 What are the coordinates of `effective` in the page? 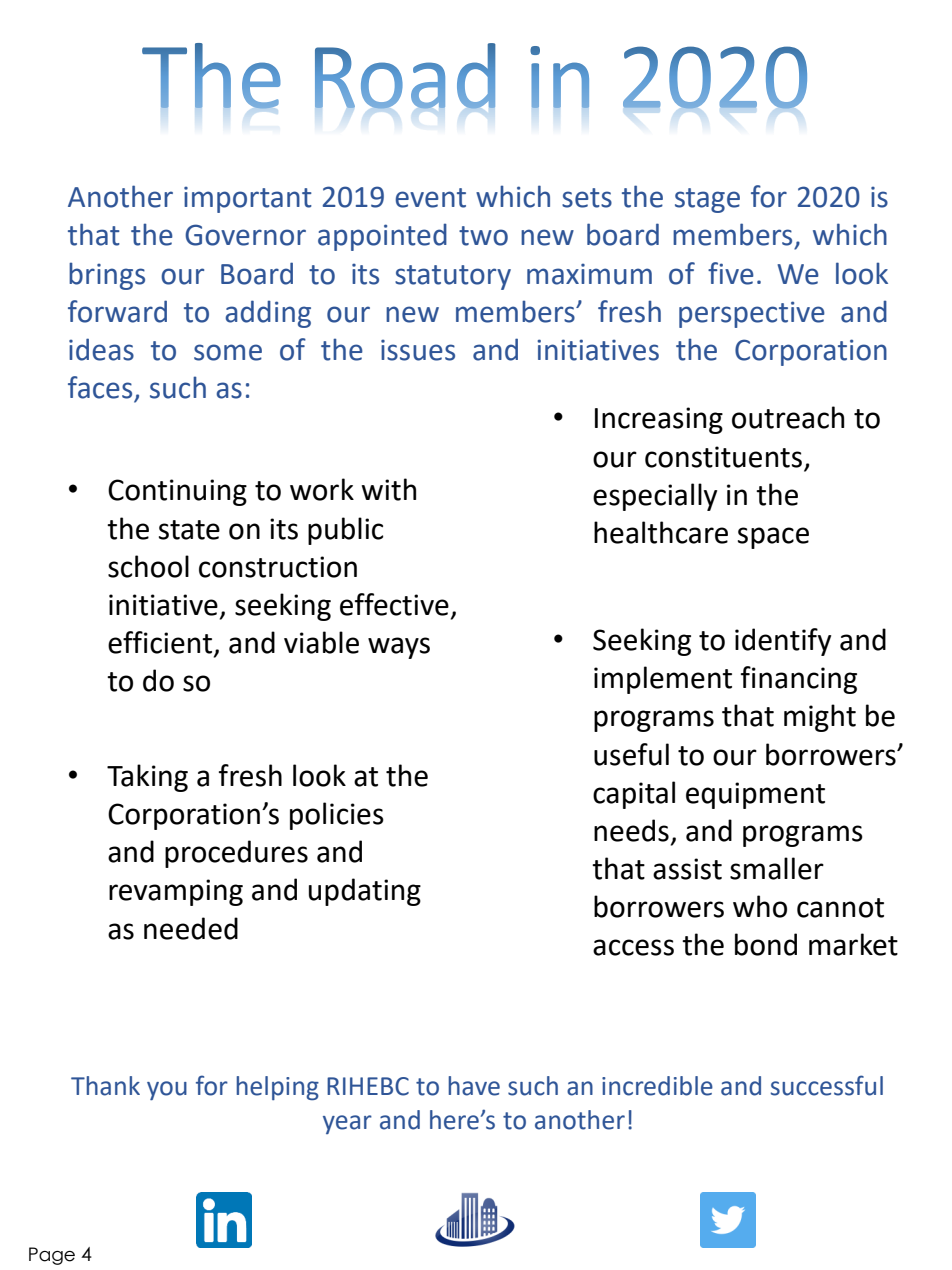 It's located at (394, 604).
